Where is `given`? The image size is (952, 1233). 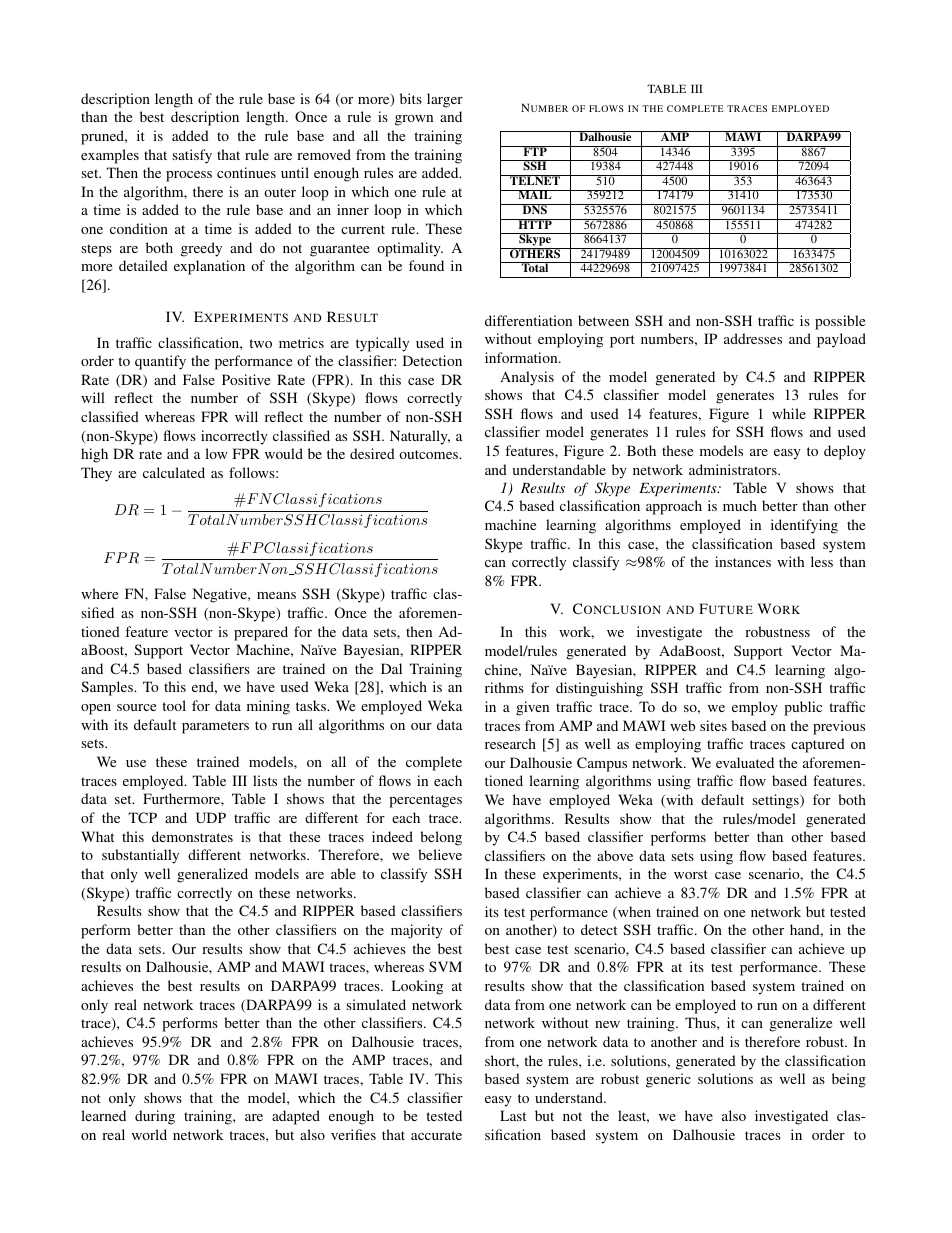
given is located at coordinates (532, 708).
